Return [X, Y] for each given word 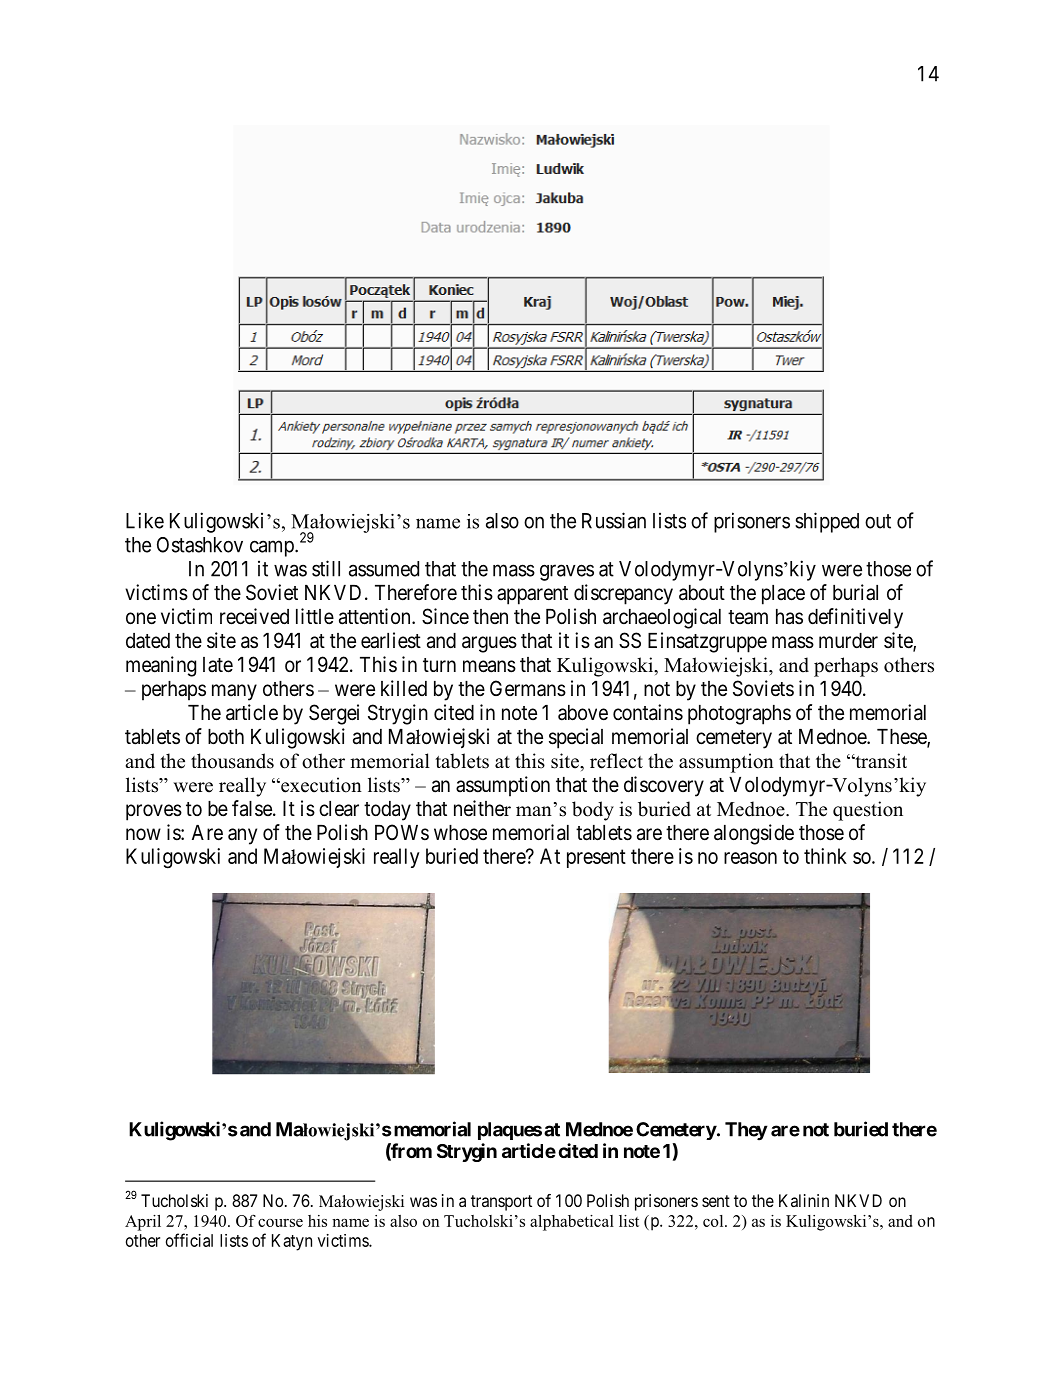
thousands [232, 761]
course [280, 1223]
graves [567, 572]
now [143, 834]
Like [145, 520]
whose [460, 833]
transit [880, 761]
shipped [827, 522]
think [825, 856]
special [576, 738]
